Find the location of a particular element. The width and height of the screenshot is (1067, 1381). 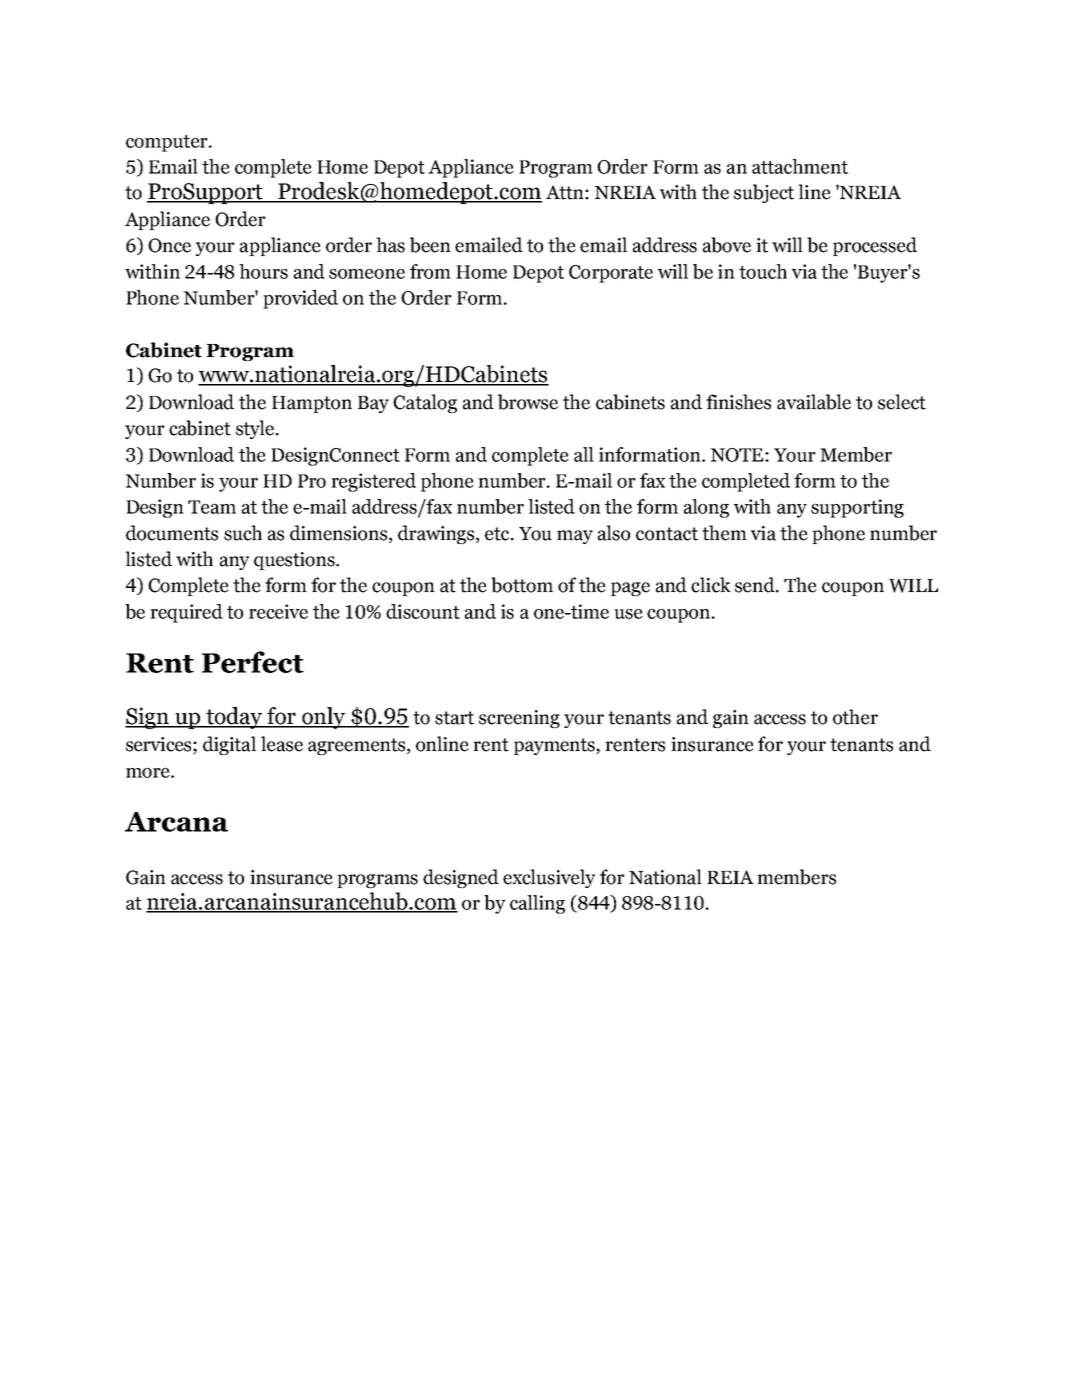

style is located at coordinates (255, 429).
